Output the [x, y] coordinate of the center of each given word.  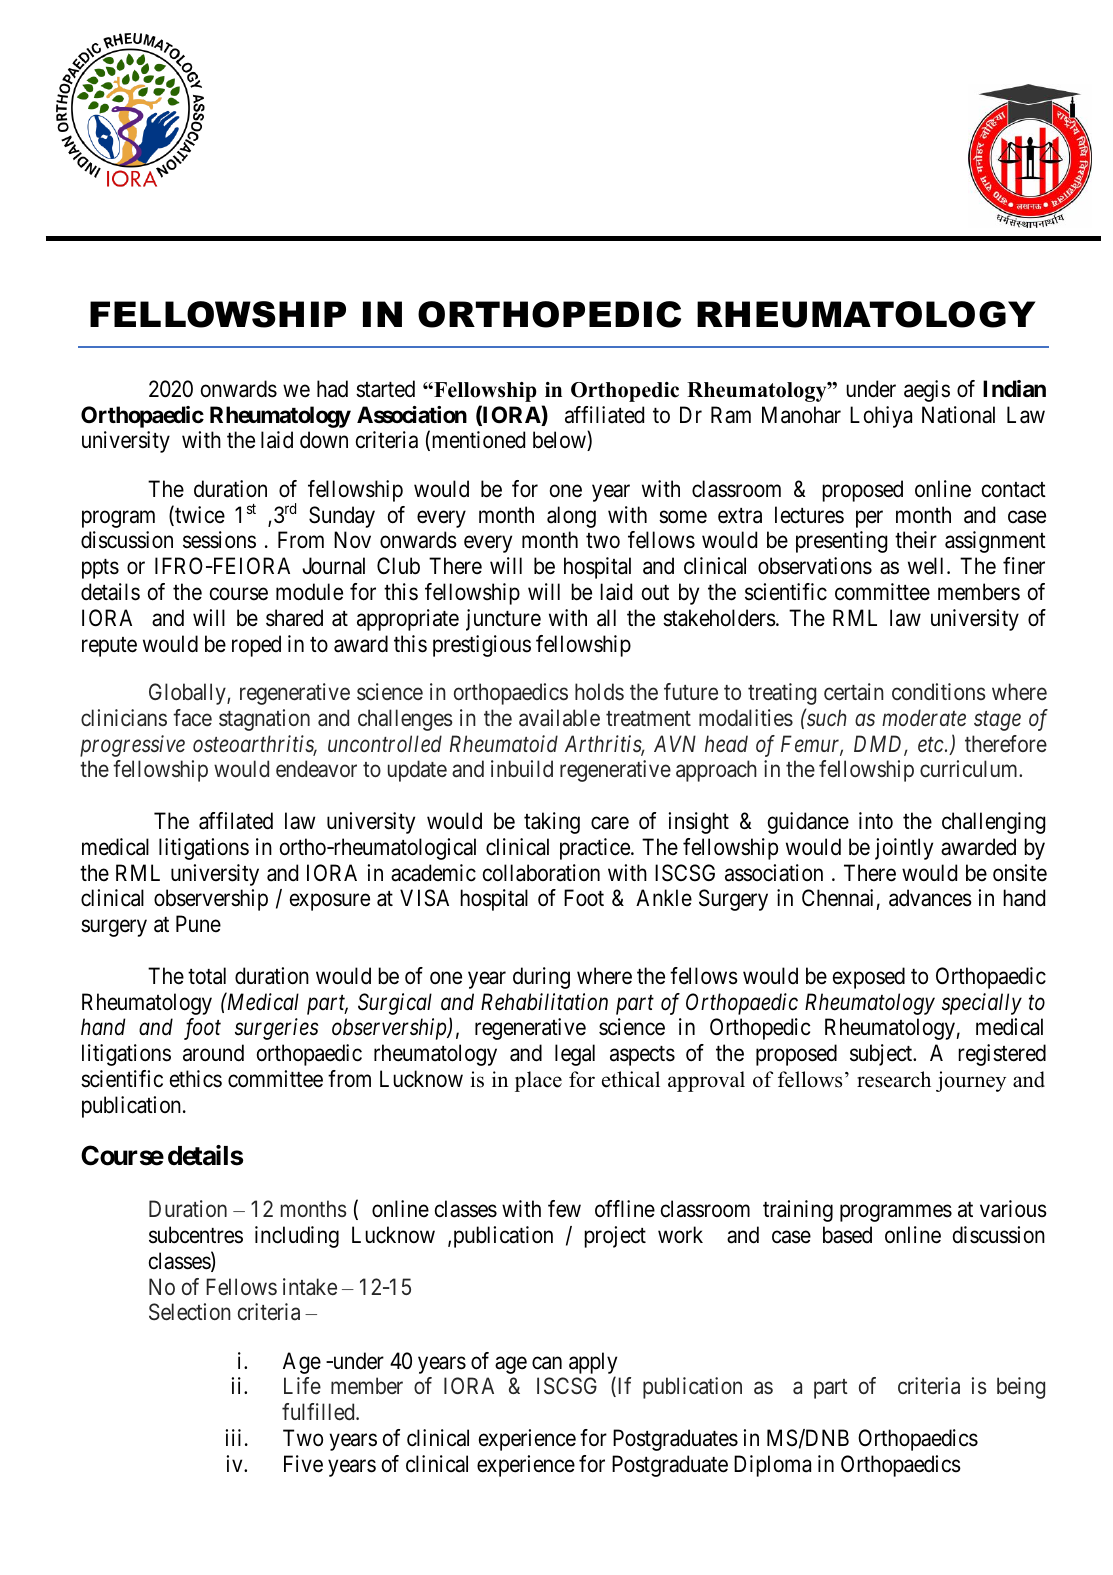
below [560, 441]
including [297, 1237]
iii [233, 1437]
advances [930, 898]
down [324, 440]
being [1021, 1388]
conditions [939, 691]
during [541, 978]
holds [599, 692]
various [1013, 1209]
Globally [188, 694]
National [958, 415]
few [564, 1209]
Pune [198, 923]
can [547, 1363]
